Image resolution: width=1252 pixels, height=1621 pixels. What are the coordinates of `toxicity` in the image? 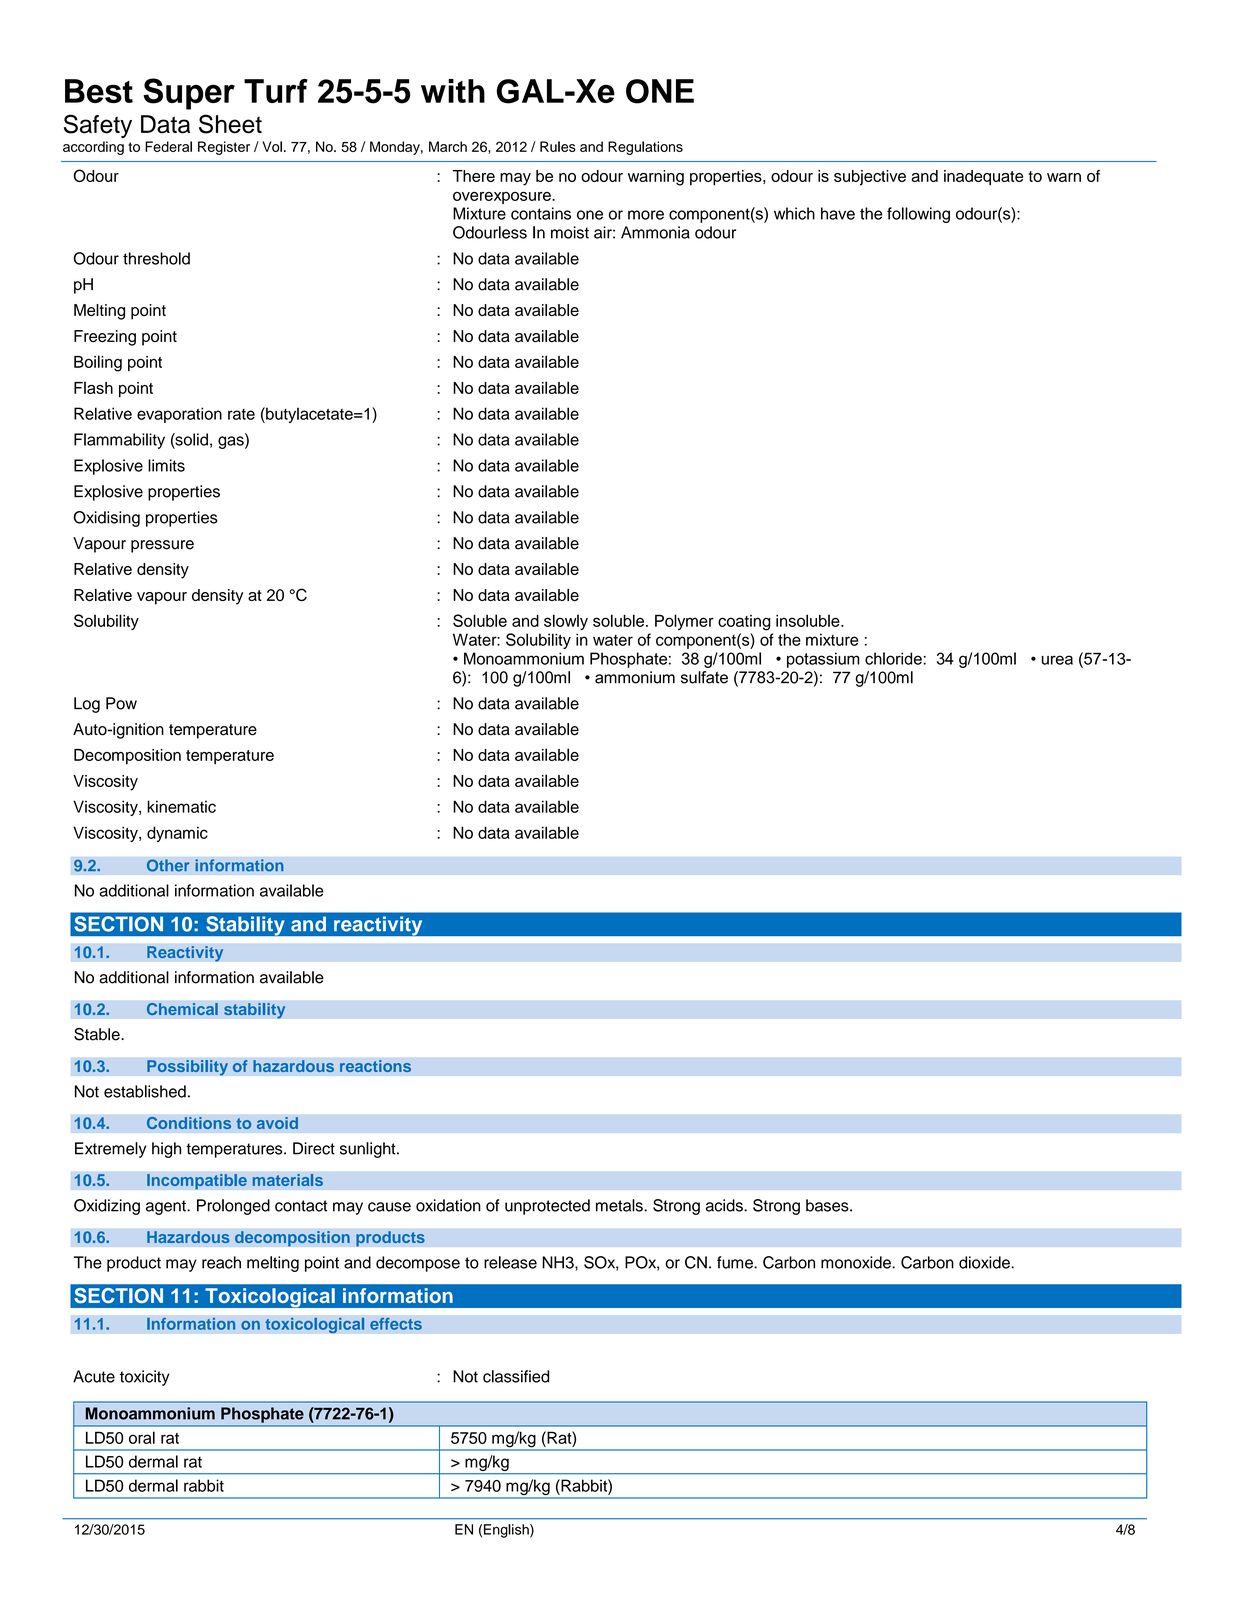 It's located at (145, 1378).
